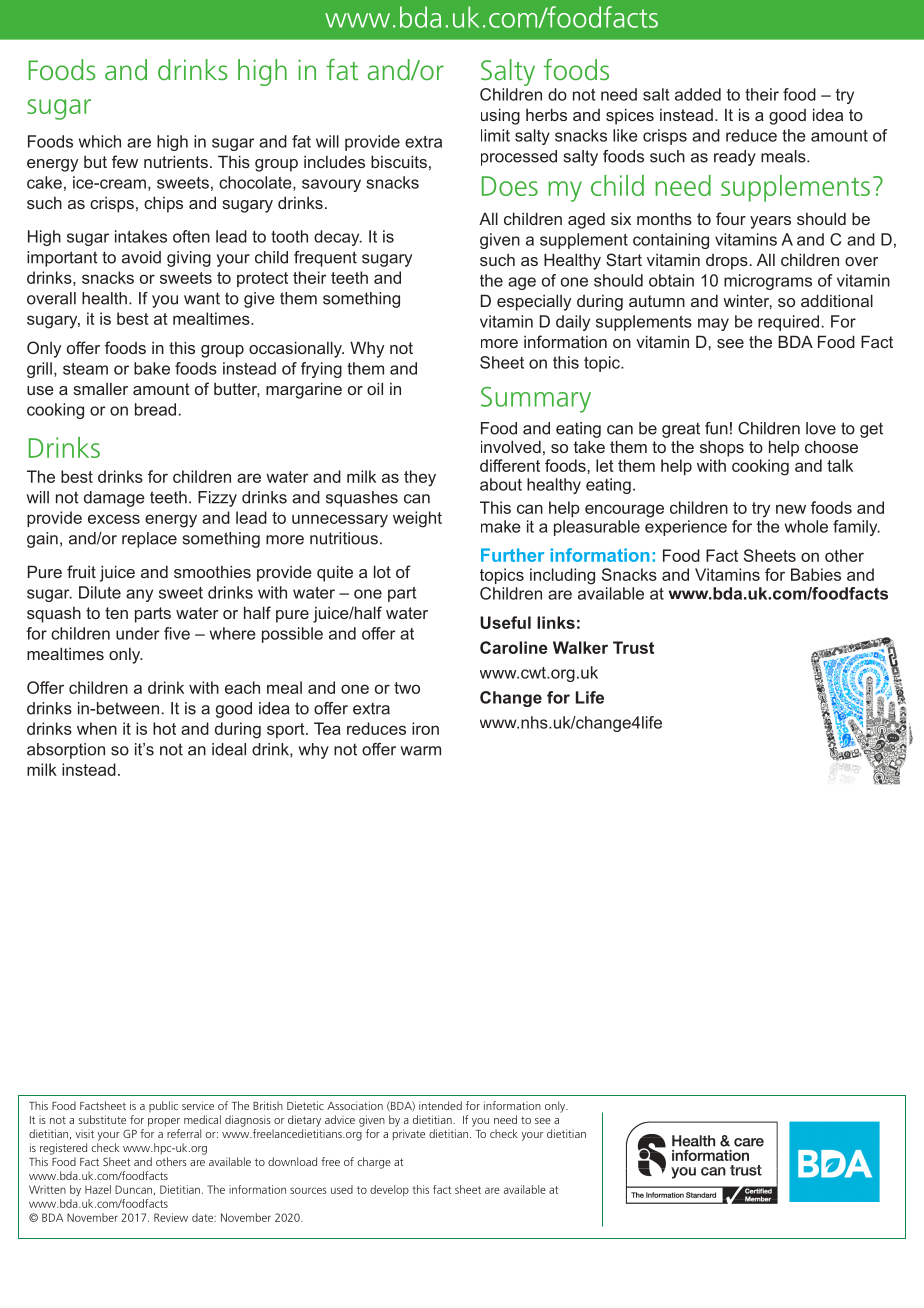 The width and height of the screenshot is (924, 1308). Describe the element at coordinates (495, 135) in the screenshot. I see `limit` at that location.
